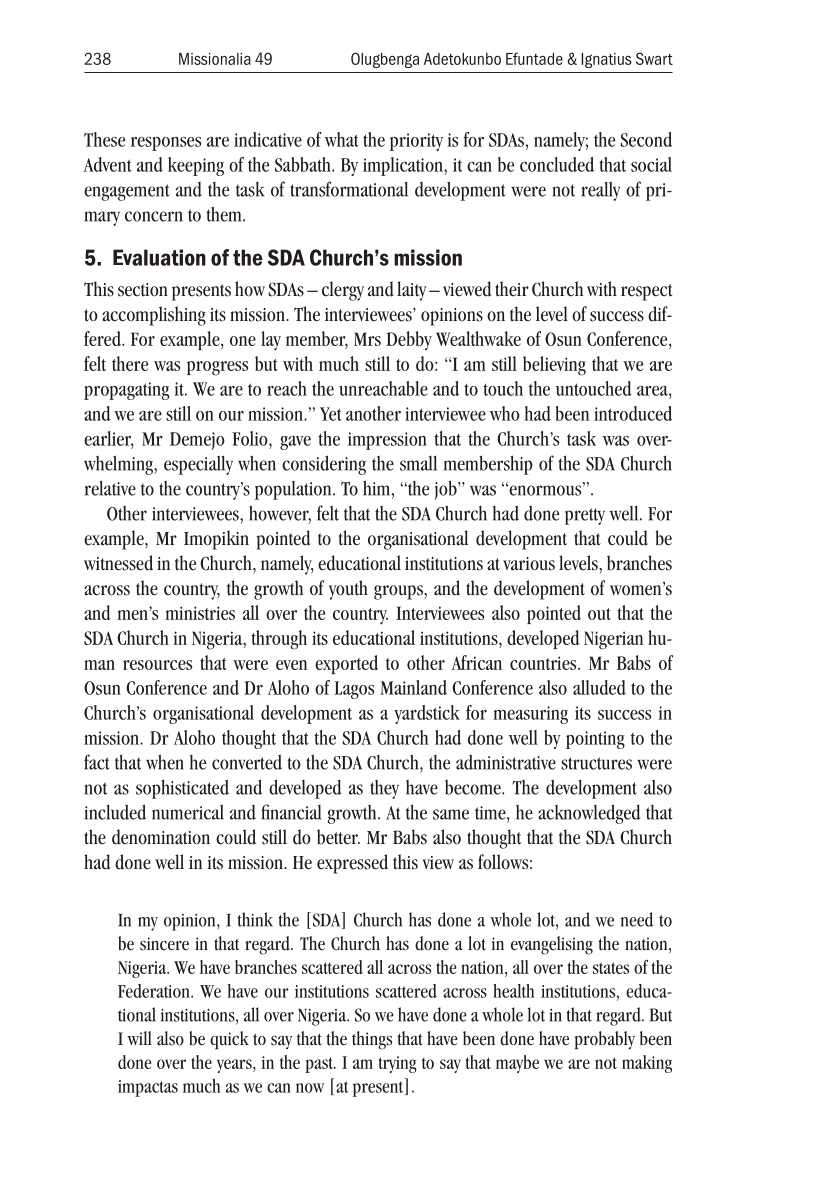 The height and width of the image is (1177, 829). Describe the element at coordinates (372, 1040) in the image. I see `things` at that location.
